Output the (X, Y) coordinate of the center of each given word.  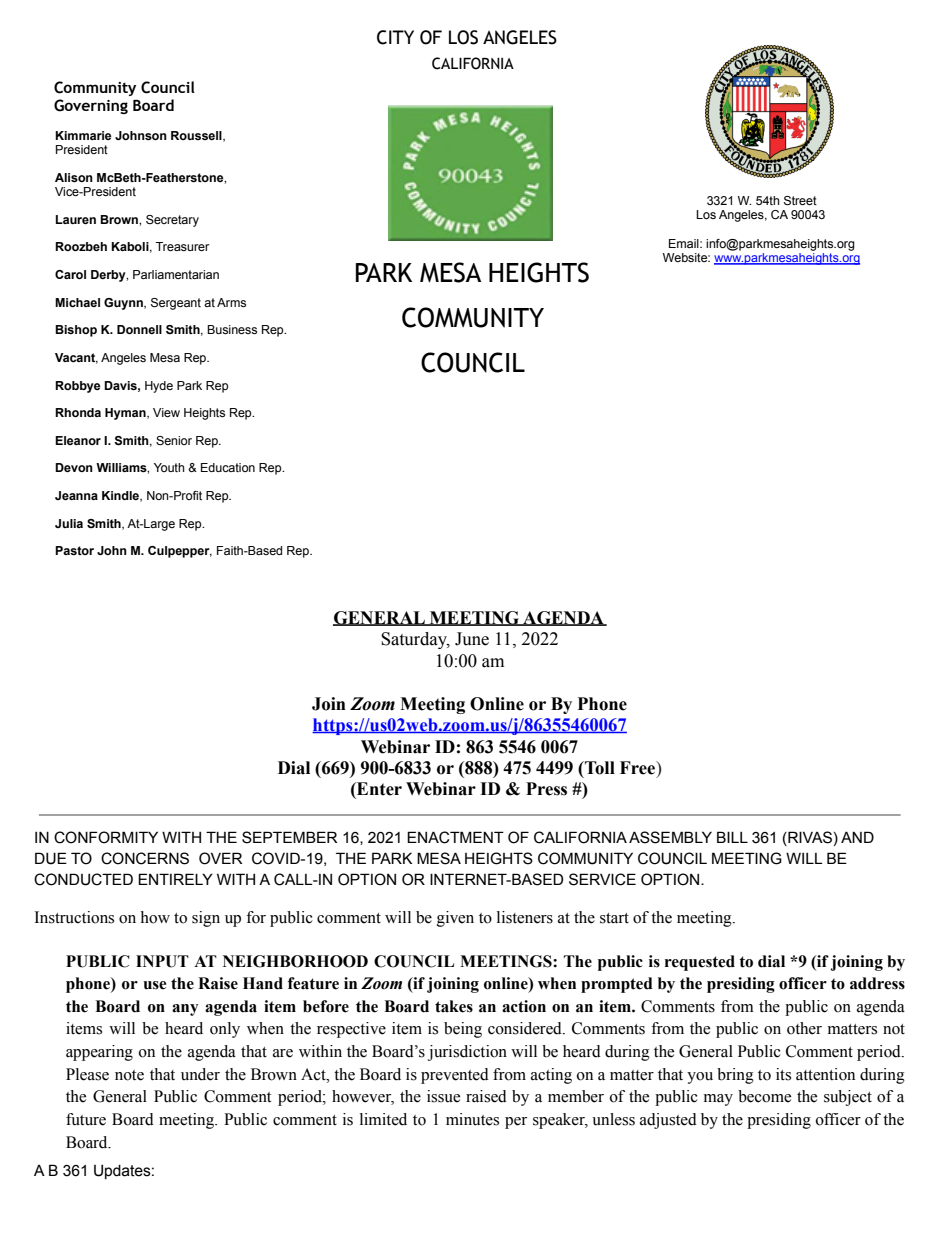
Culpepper (180, 552)
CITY (395, 37)
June (472, 639)
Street (800, 200)
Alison (74, 177)
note (129, 1075)
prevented (455, 1076)
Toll (599, 768)
